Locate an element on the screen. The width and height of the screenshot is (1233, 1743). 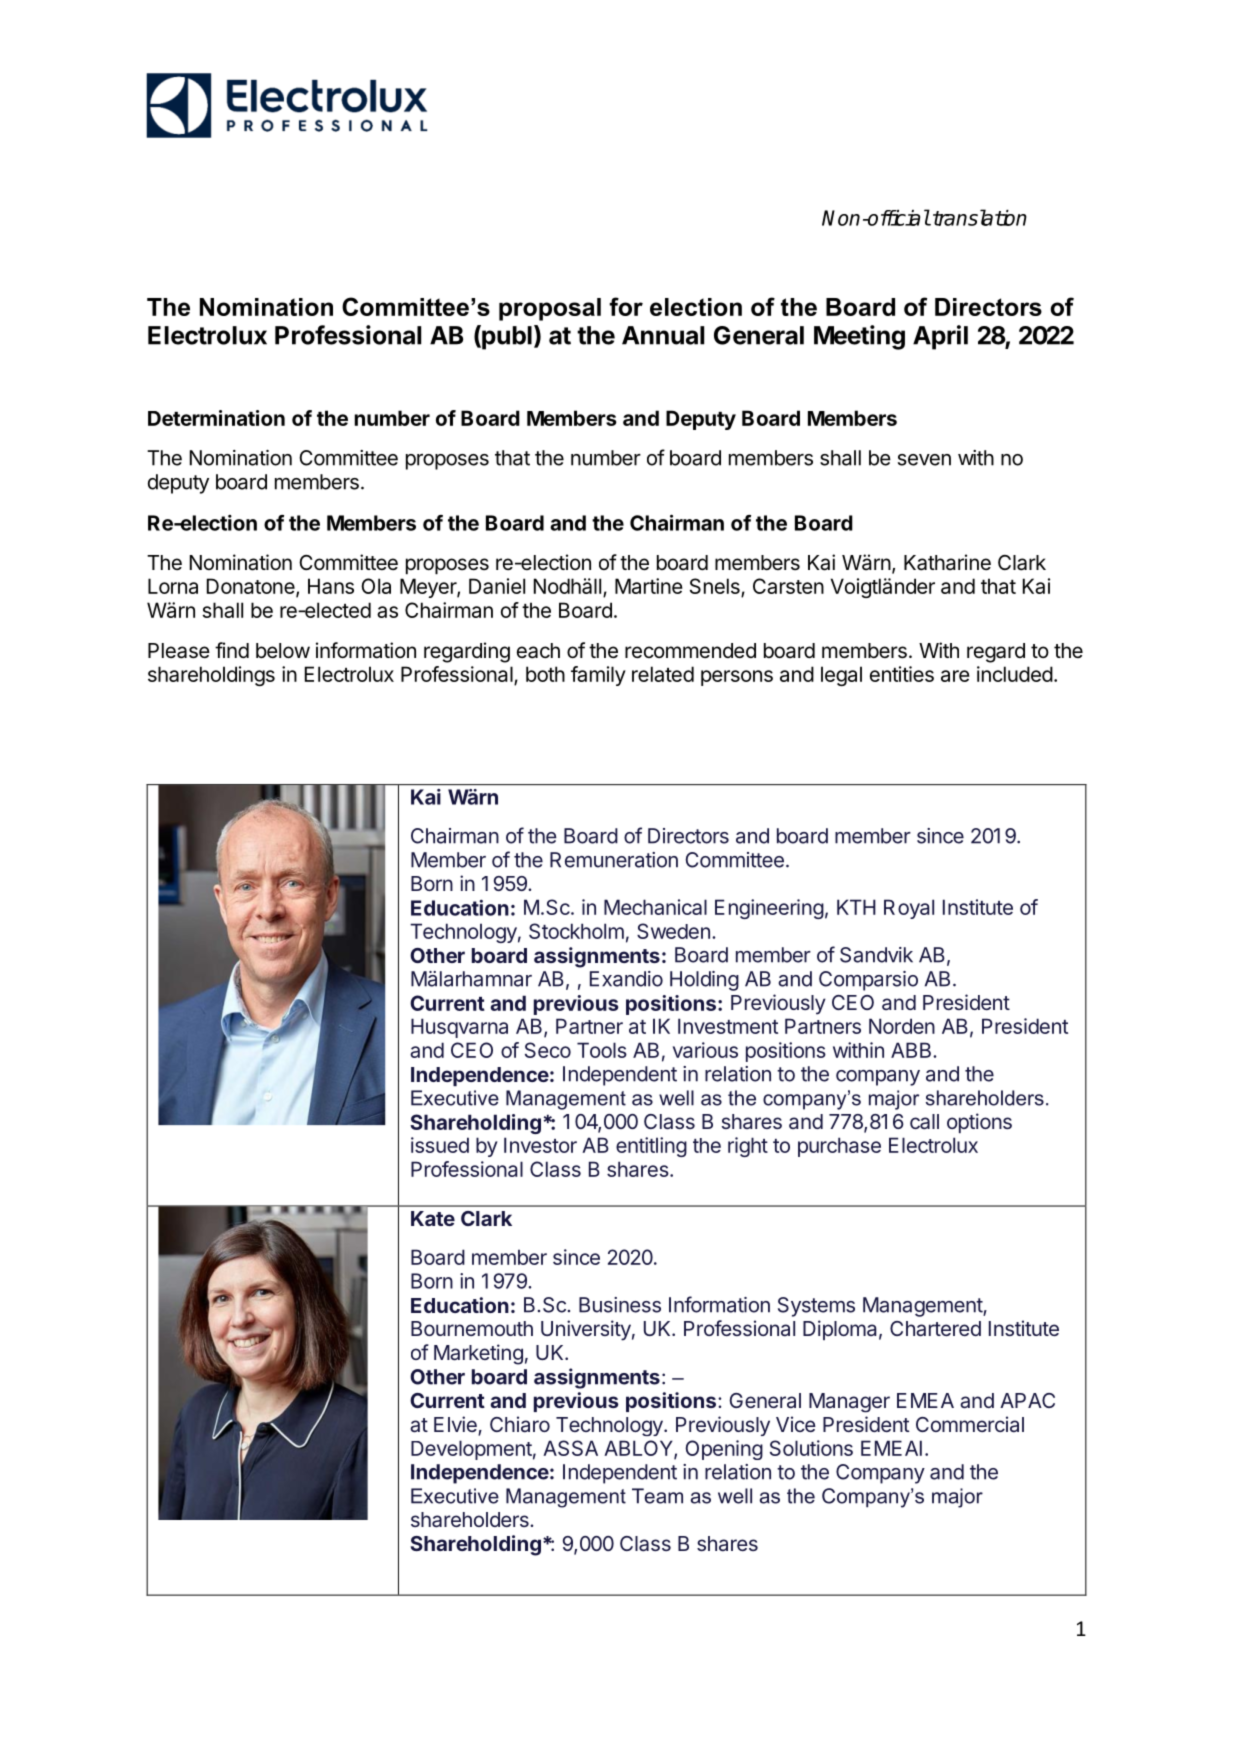
below is located at coordinates (283, 651).
